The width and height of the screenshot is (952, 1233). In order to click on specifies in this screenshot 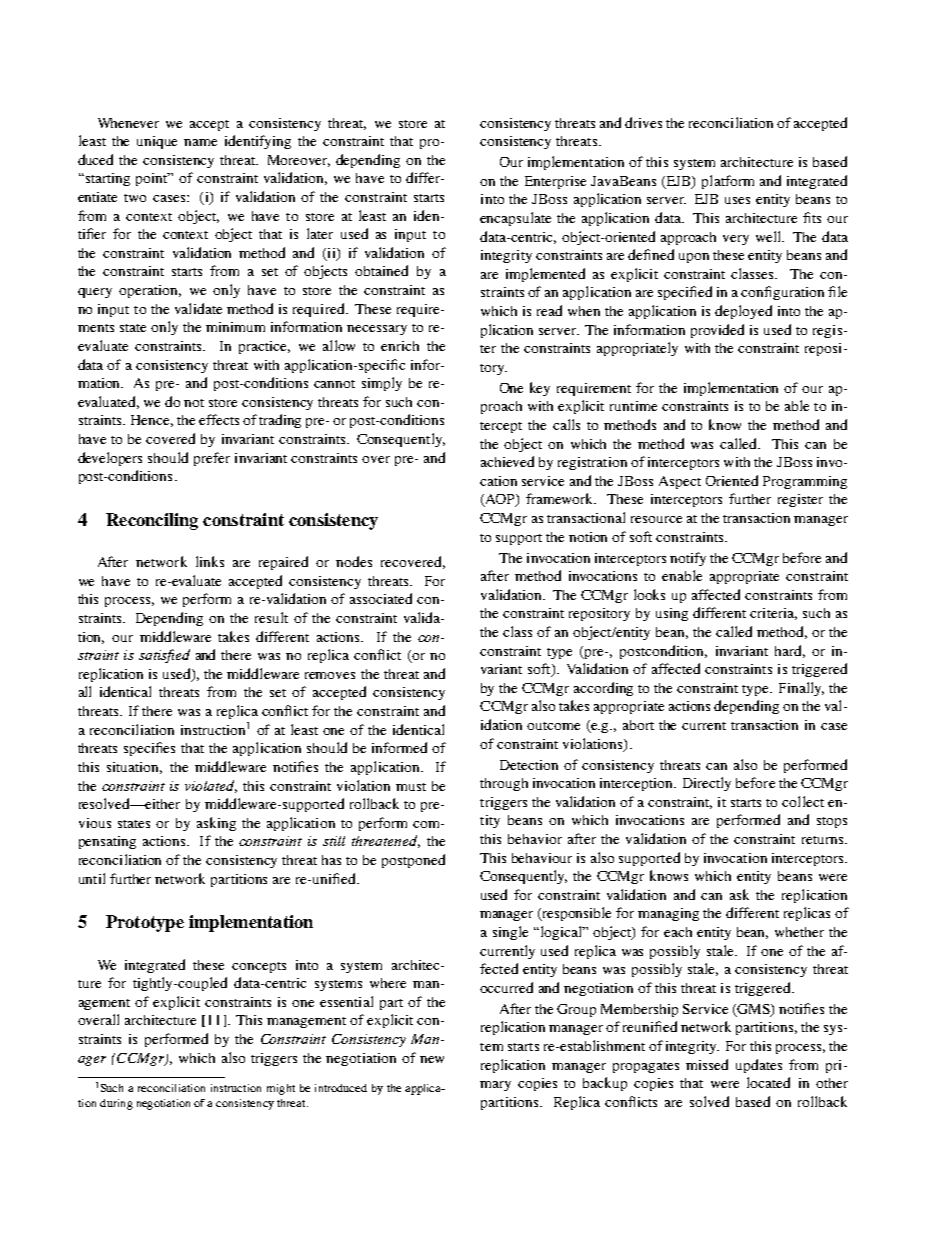, I will do `click(149, 749)`.
